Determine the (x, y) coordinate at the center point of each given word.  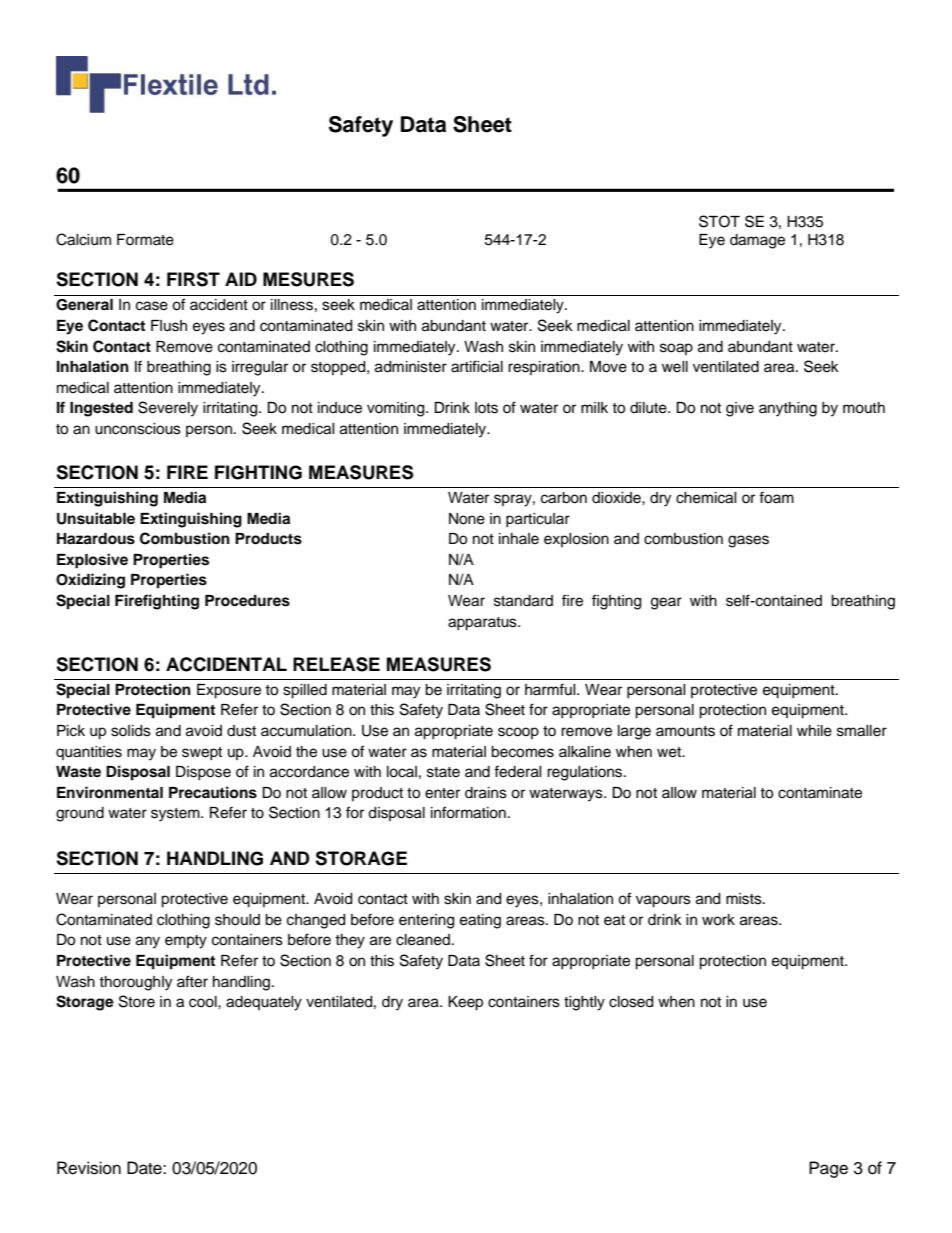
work (718, 920)
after (192, 981)
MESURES (308, 279)
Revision (89, 1168)
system (176, 815)
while (814, 731)
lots (486, 408)
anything (788, 409)
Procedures (247, 601)
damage (757, 241)
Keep (465, 1003)
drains (486, 793)
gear (666, 603)
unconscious (138, 429)
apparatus (483, 624)
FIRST (193, 279)
